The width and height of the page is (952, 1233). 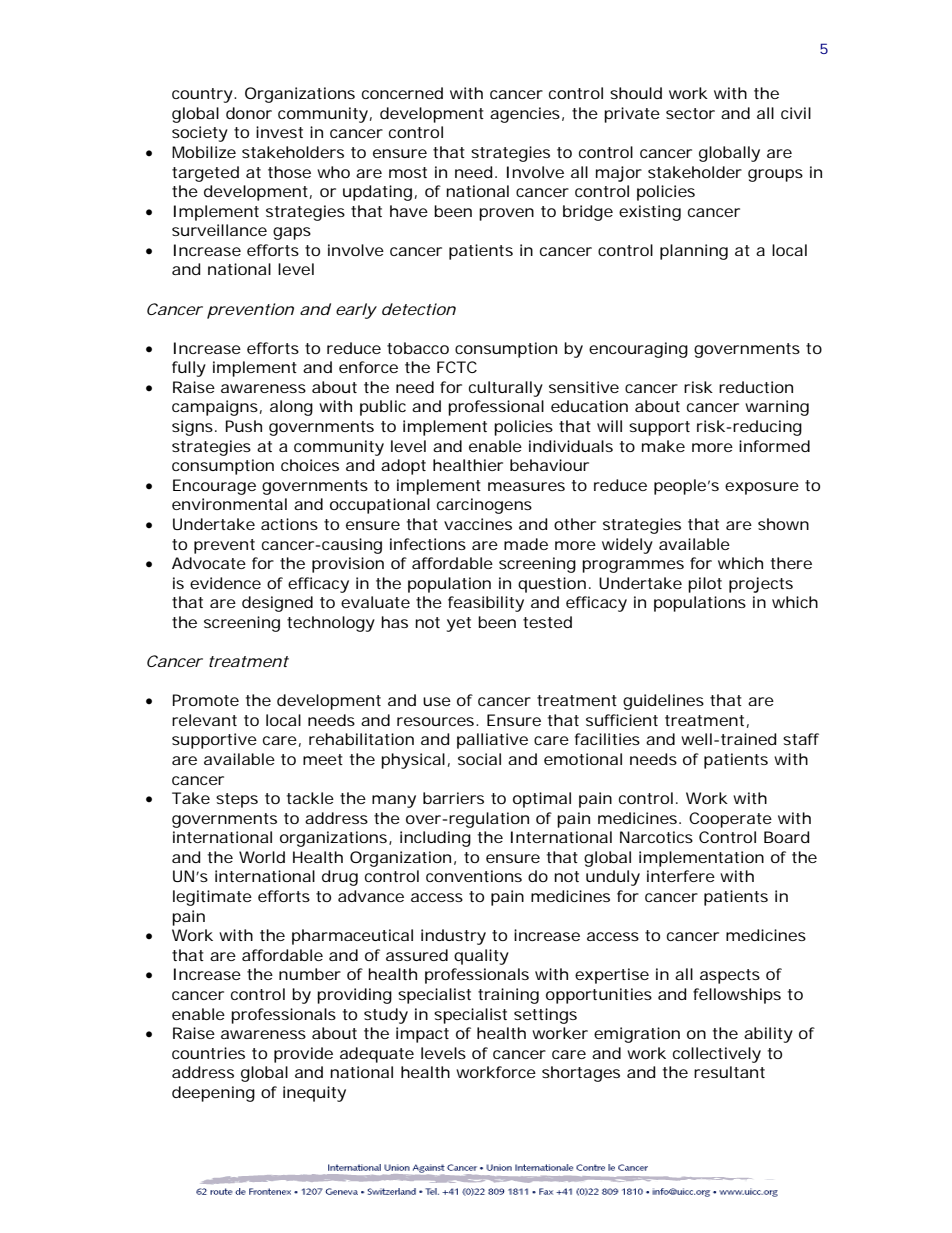 I want to click on pilot, so click(x=705, y=585).
